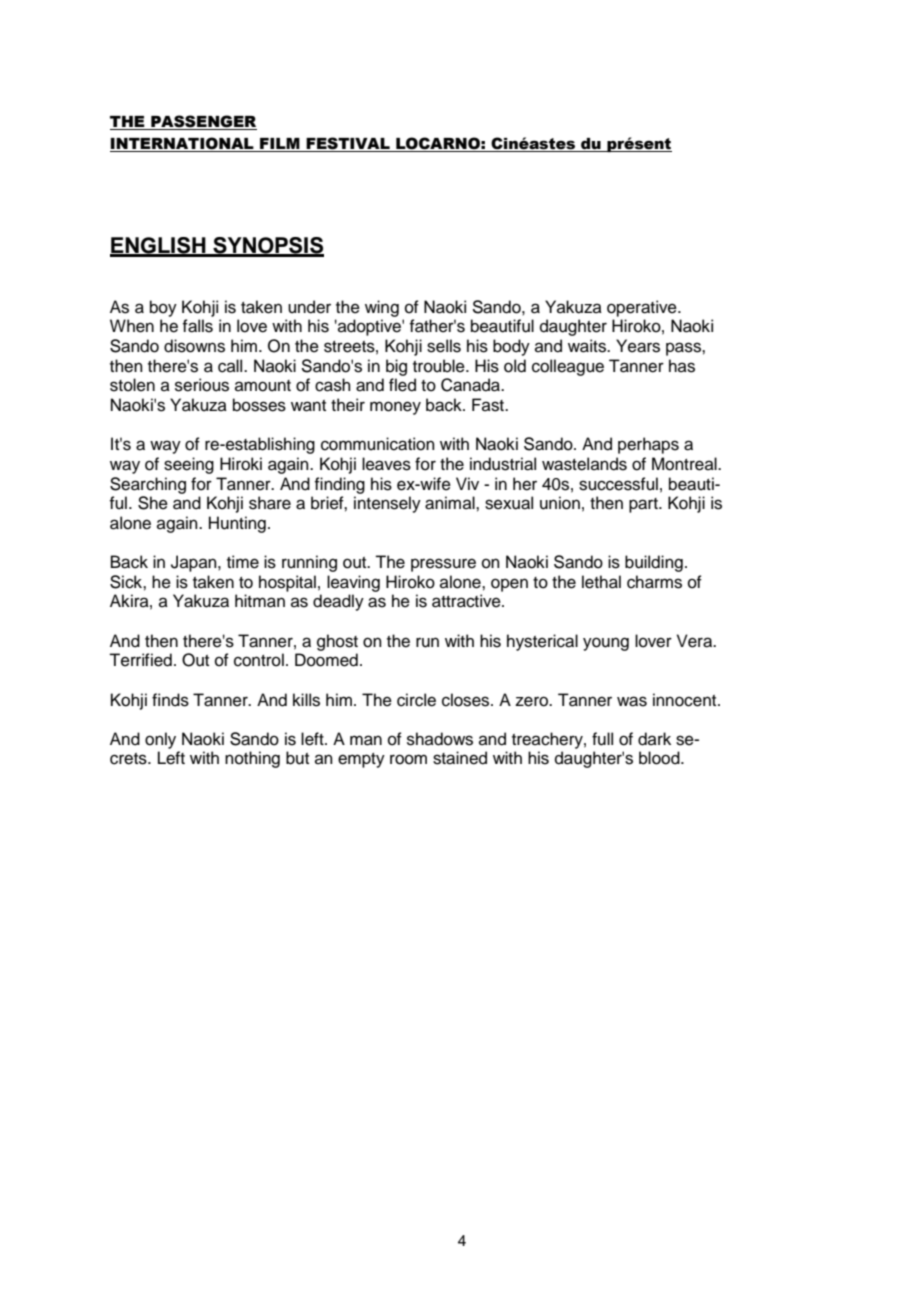 The height and width of the screenshot is (1308, 924). Describe the element at coordinates (648, 445) in the screenshot. I see `perhaps` at that location.
